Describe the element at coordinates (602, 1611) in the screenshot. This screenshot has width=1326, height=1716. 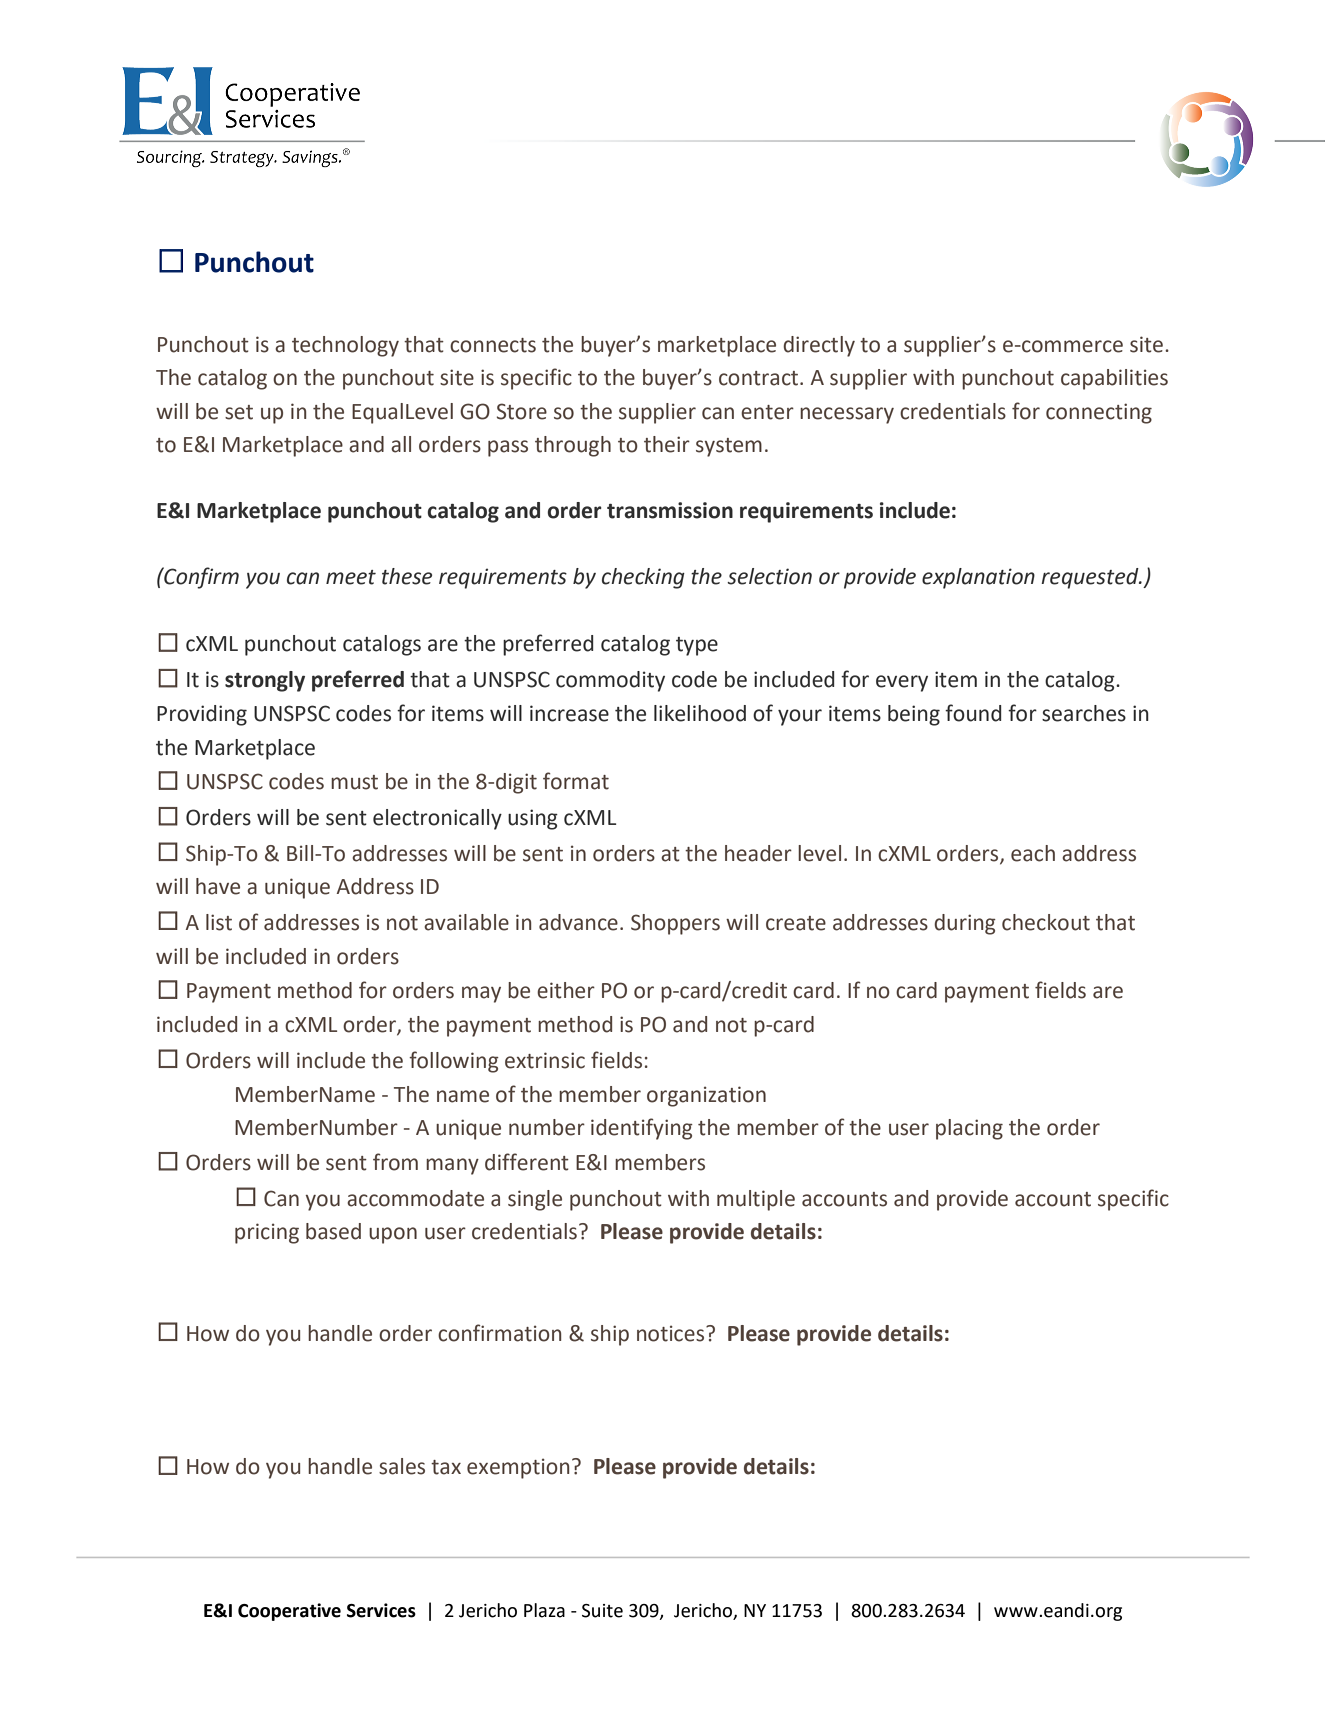
I see `Suite` at that location.
